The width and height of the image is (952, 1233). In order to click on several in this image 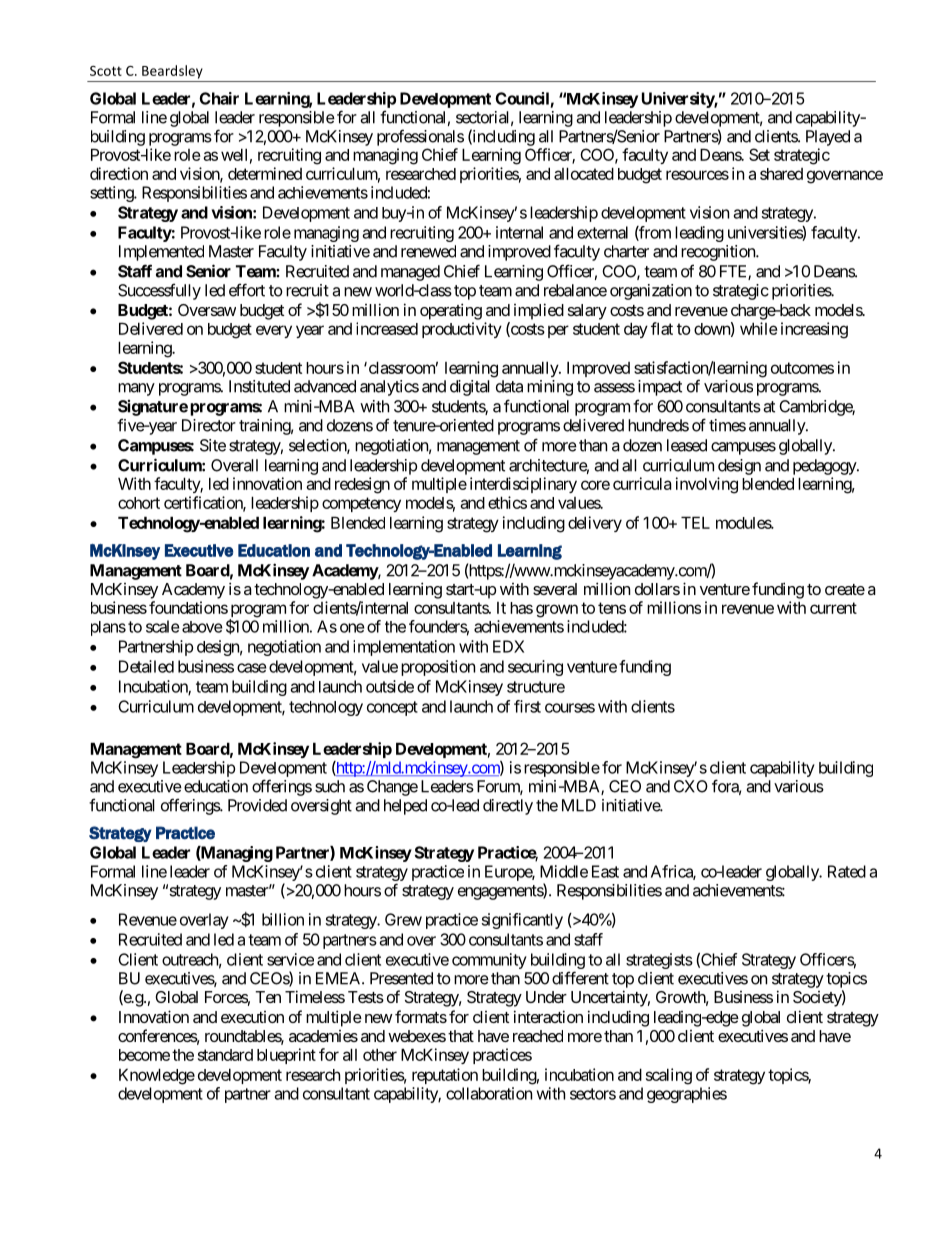, I will do `click(555, 589)`.
